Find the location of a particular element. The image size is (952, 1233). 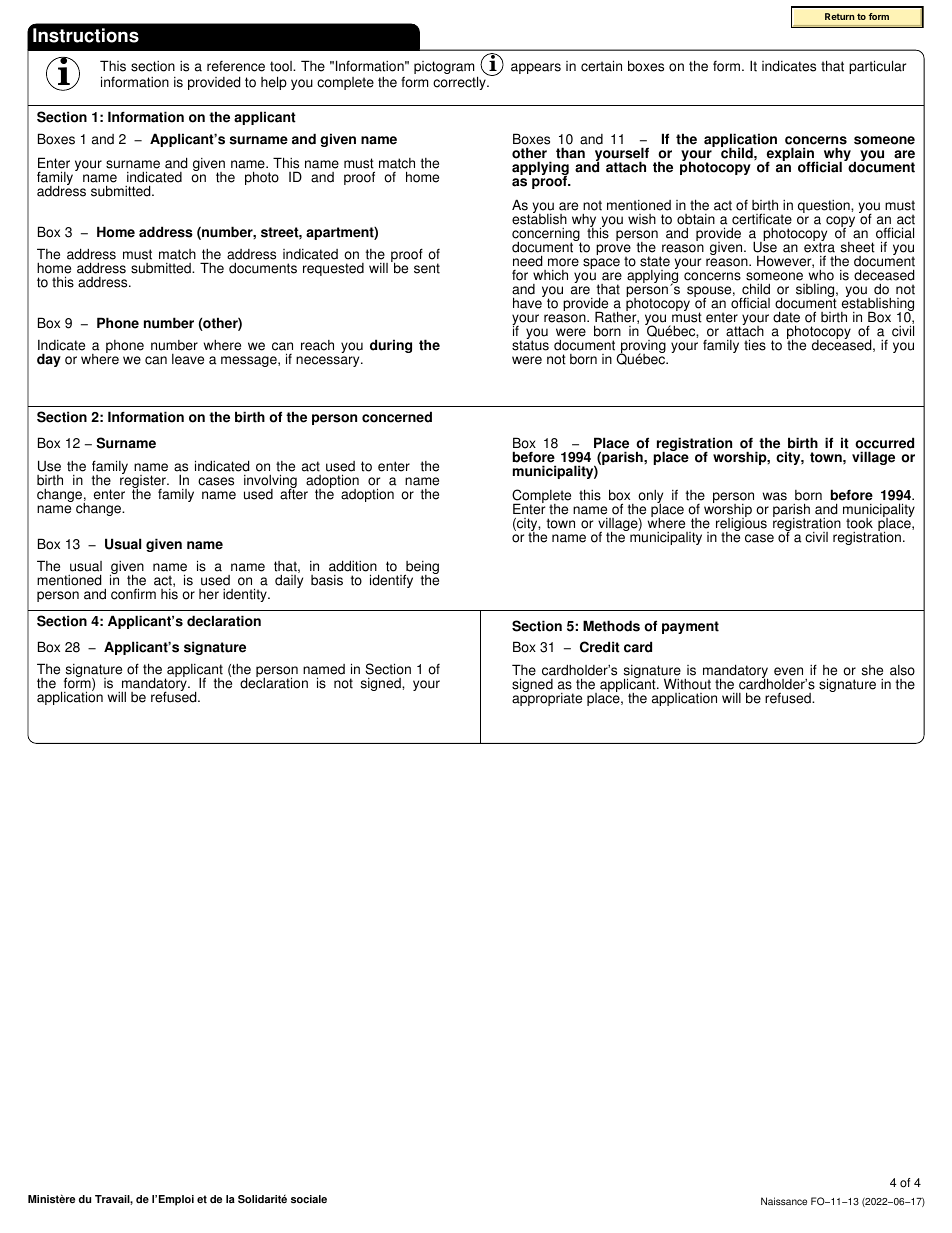

confirm is located at coordinates (133, 594).
